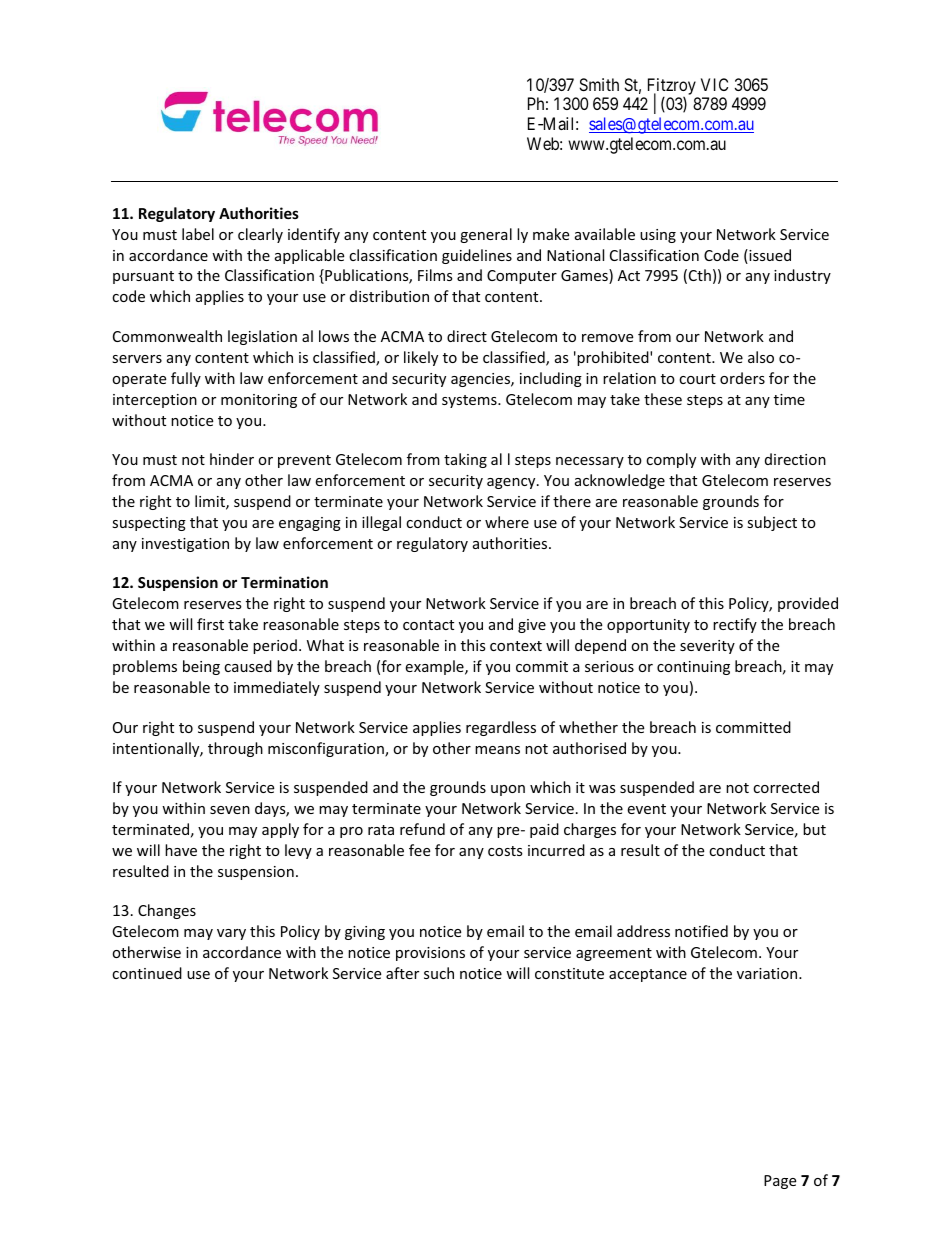 This page has height=1233, width=952. What do you see at coordinates (658, 236) in the page?
I see `using` at bounding box center [658, 236].
